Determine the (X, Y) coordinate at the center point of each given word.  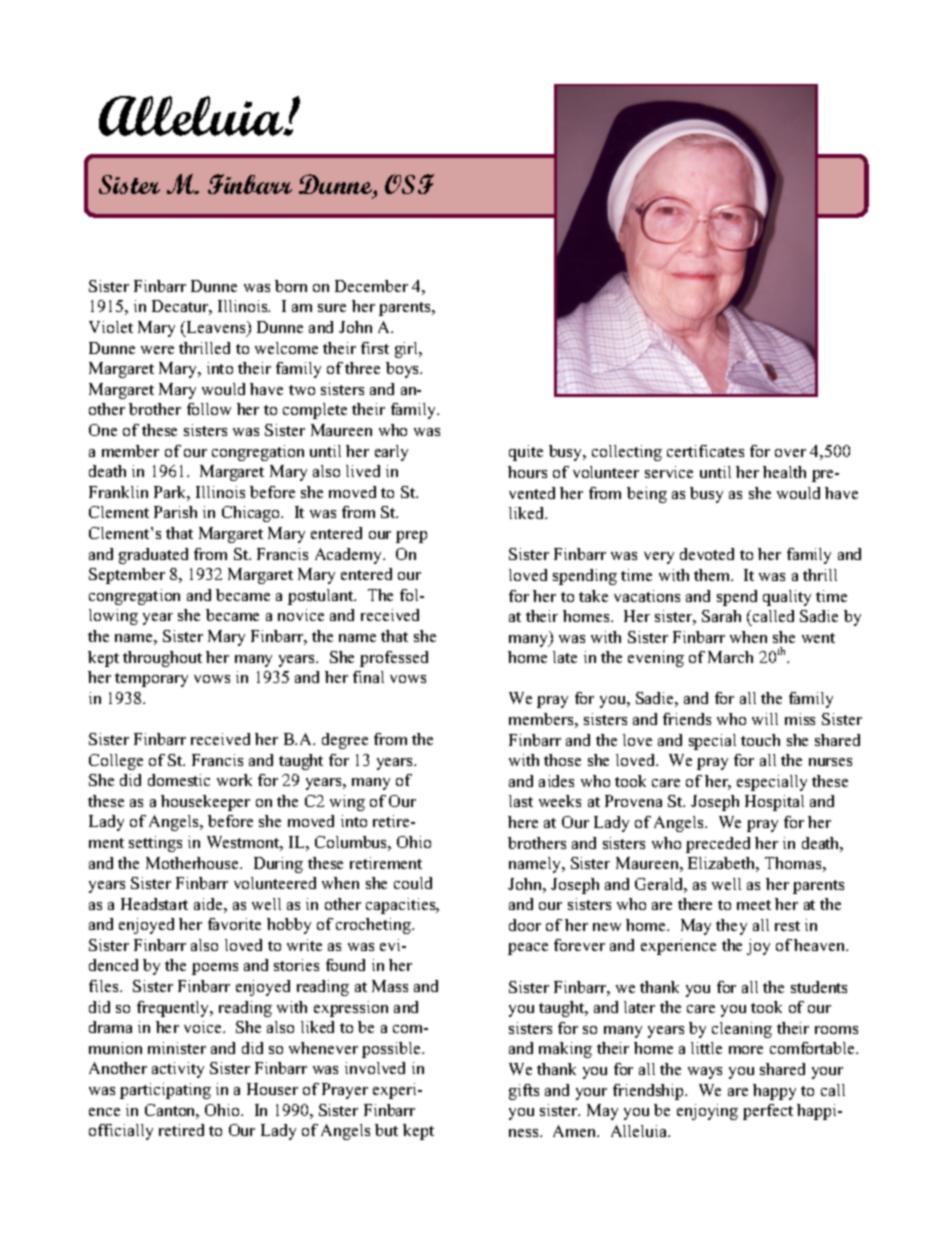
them (713, 575)
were (157, 350)
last (521, 801)
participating (165, 1091)
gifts (524, 1092)
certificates (705, 451)
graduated (153, 556)
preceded (718, 845)
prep (411, 537)
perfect (768, 1112)
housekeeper (205, 803)
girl (408, 350)
